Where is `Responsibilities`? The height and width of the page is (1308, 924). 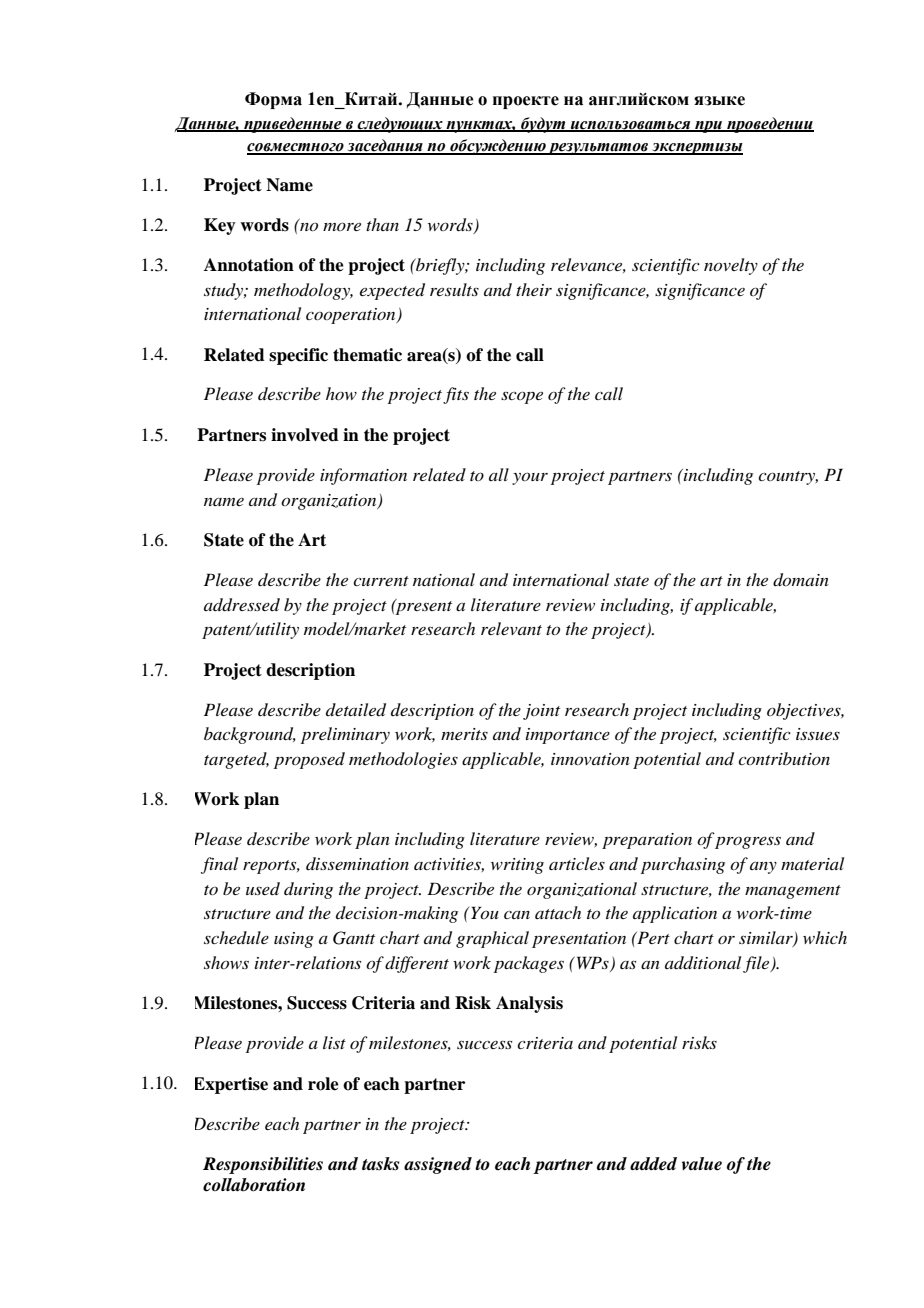 Responsibilities is located at coordinates (263, 1165).
